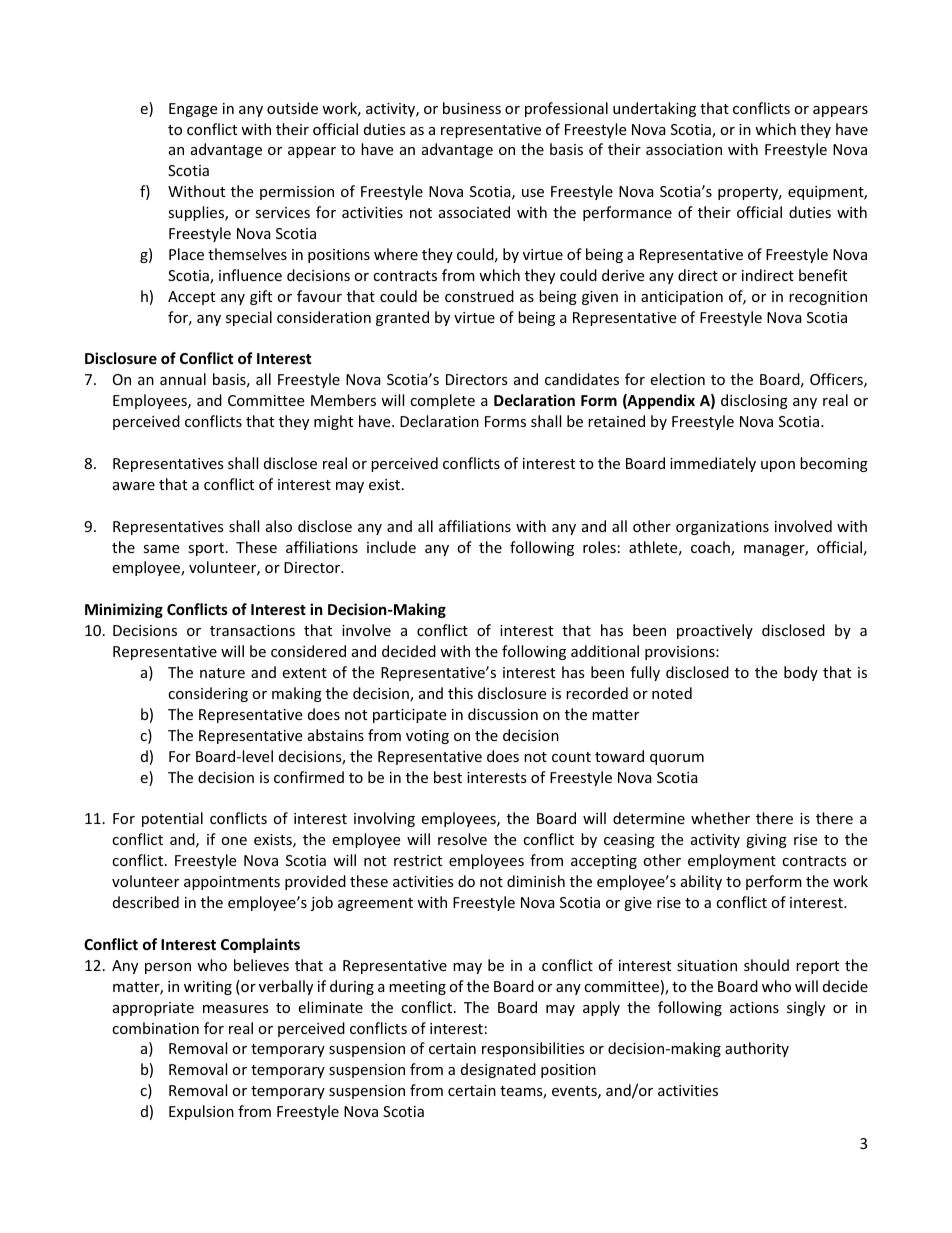 The image size is (952, 1233). Describe the element at coordinates (684, 149) in the screenshot. I see `association` at that location.
